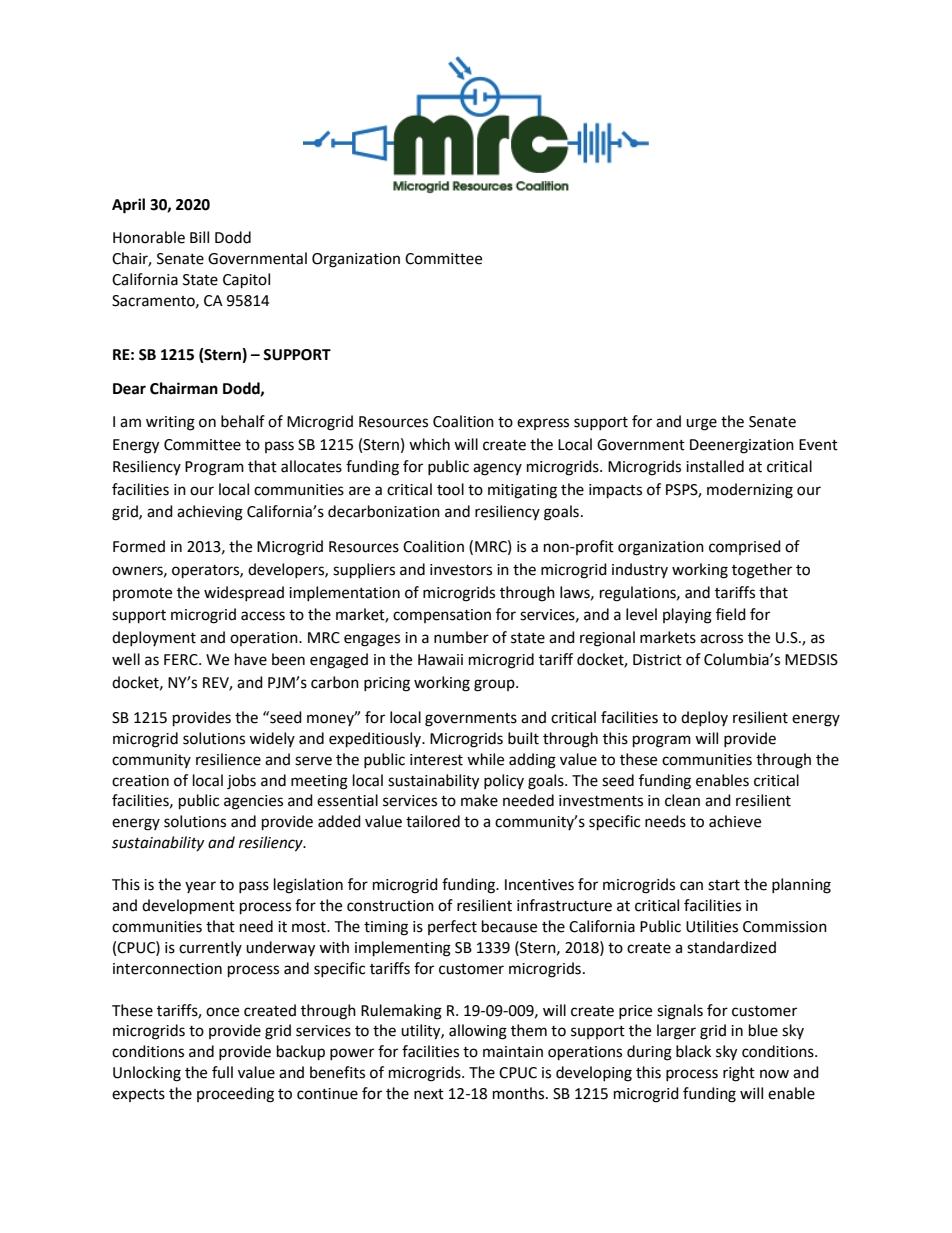 This screenshot has width=952, height=1233. Describe the element at coordinates (461, 637) in the screenshot. I see `number` at that location.
